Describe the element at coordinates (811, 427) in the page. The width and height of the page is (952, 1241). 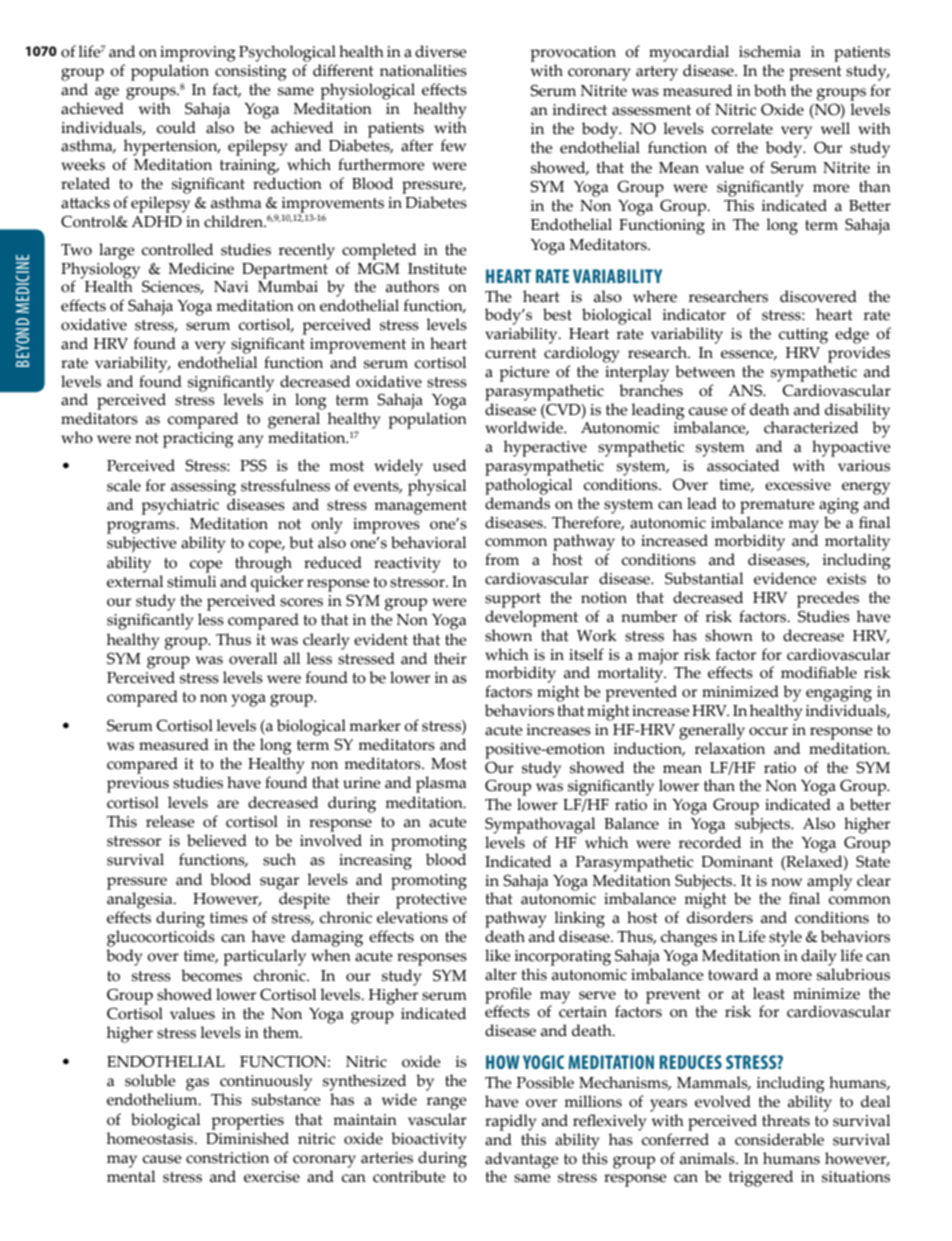
I see `characterized` at that location.
